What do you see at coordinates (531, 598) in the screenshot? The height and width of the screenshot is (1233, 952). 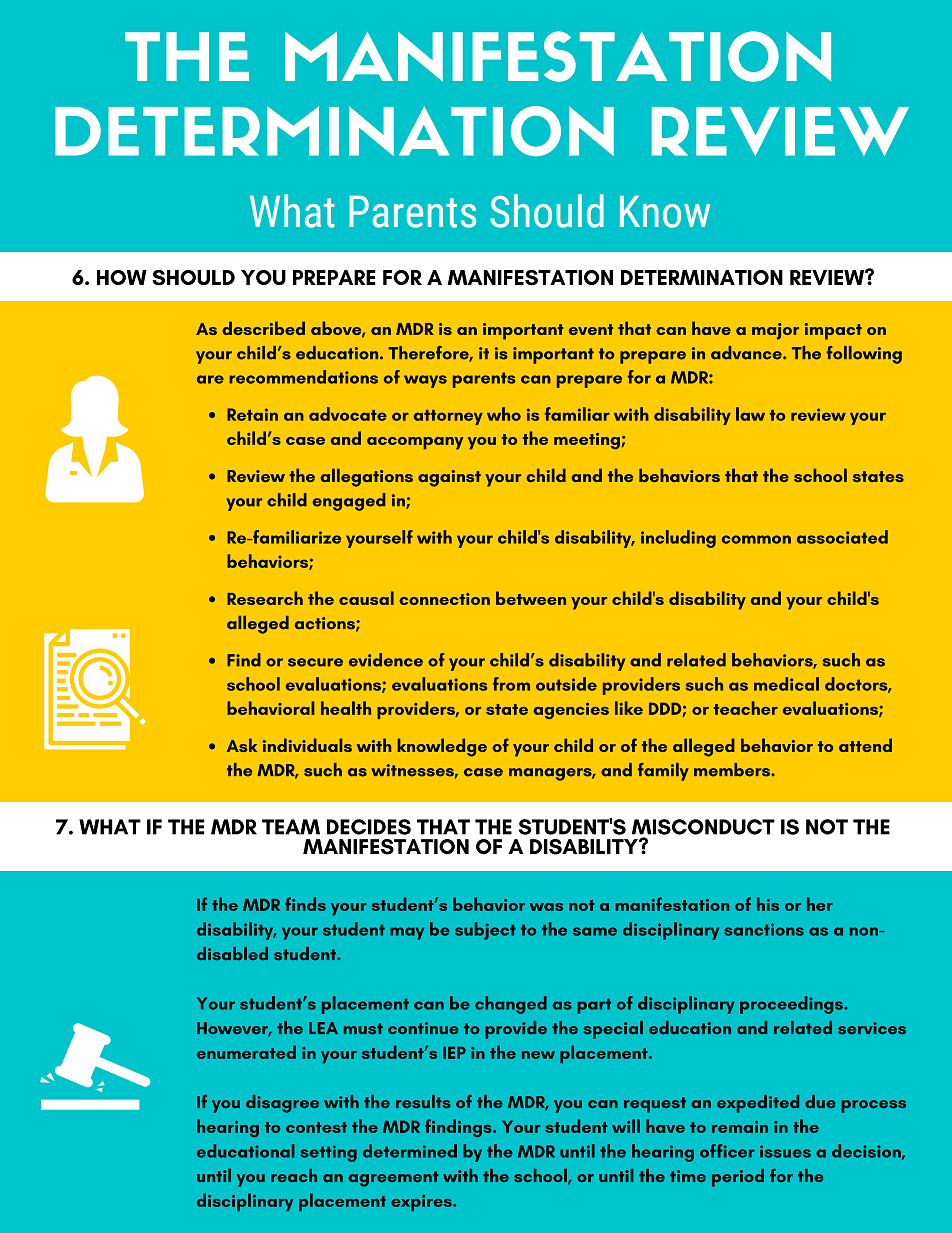 I see `between` at bounding box center [531, 598].
